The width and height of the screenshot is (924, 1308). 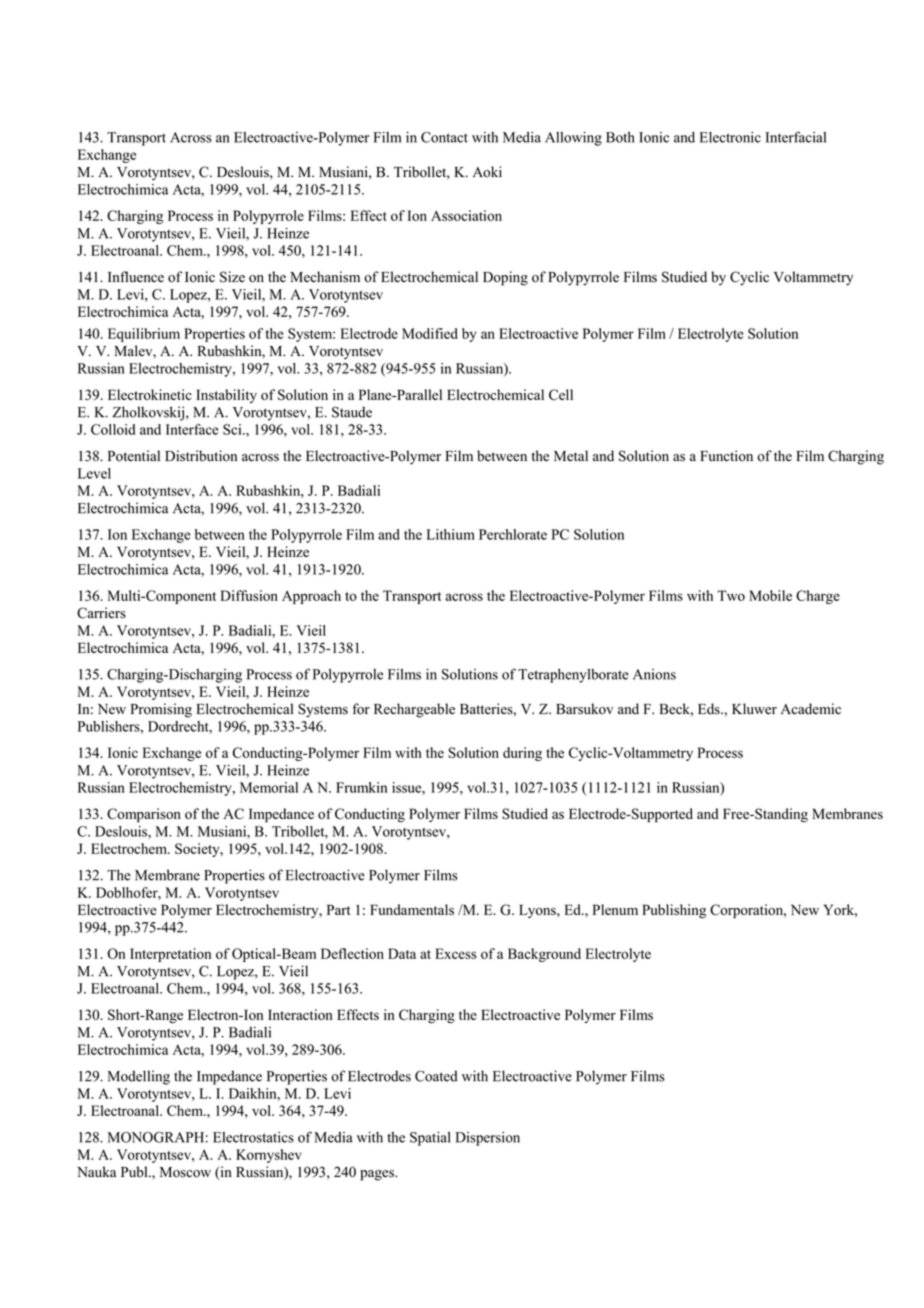 What do you see at coordinates (538, 911) in the screenshot?
I see `Lyons` at bounding box center [538, 911].
